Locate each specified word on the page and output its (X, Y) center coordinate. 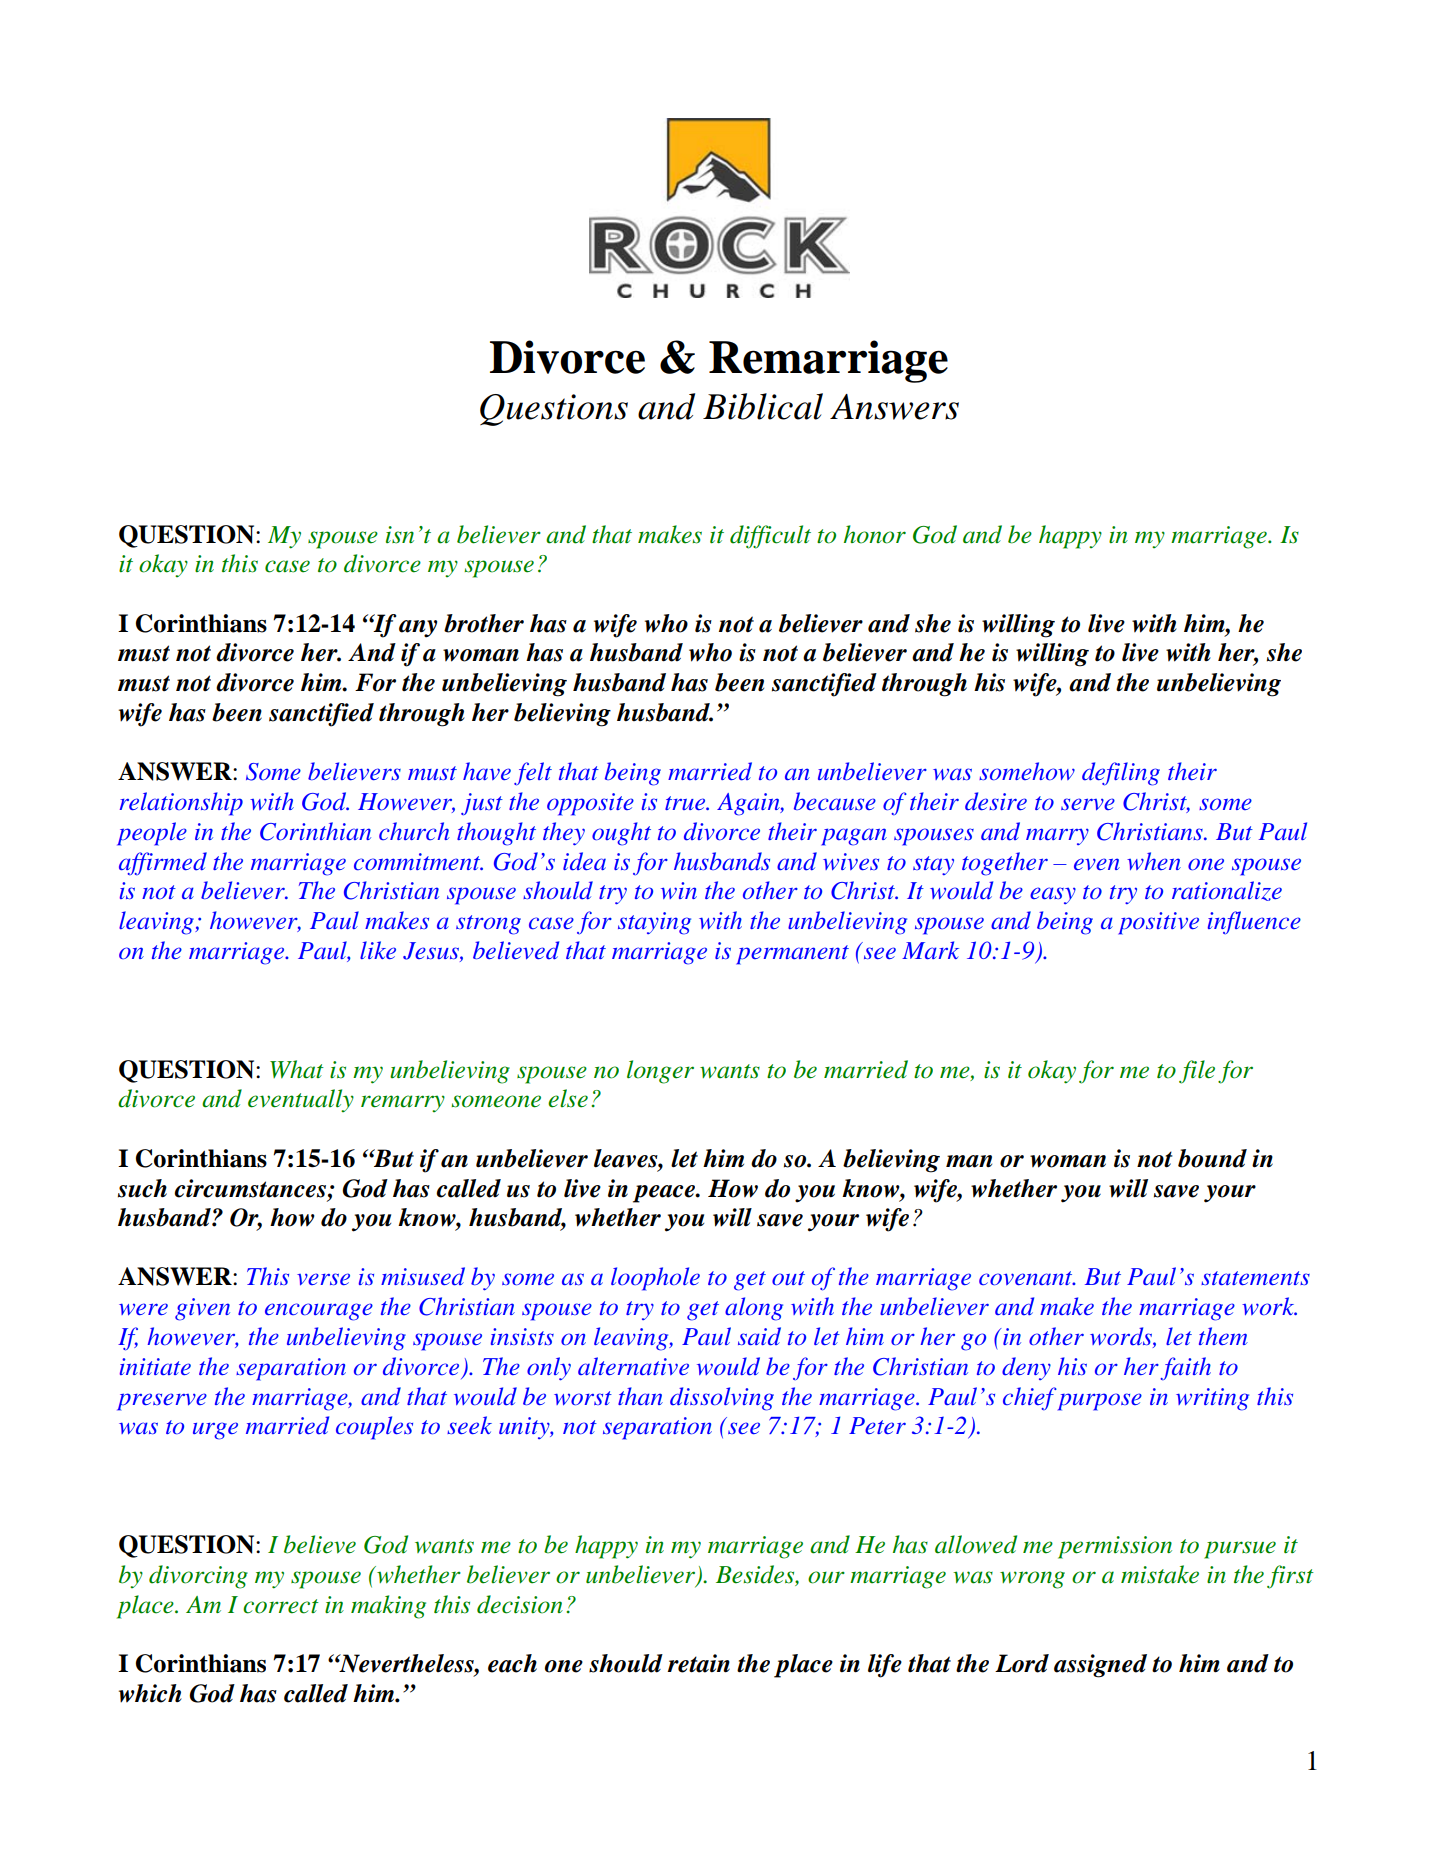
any (418, 629)
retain (699, 1663)
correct (281, 1606)
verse (323, 1279)
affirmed (163, 863)
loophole (655, 1279)
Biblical (763, 406)
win (679, 890)
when (1154, 861)
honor (875, 534)
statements (1255, 1278)
